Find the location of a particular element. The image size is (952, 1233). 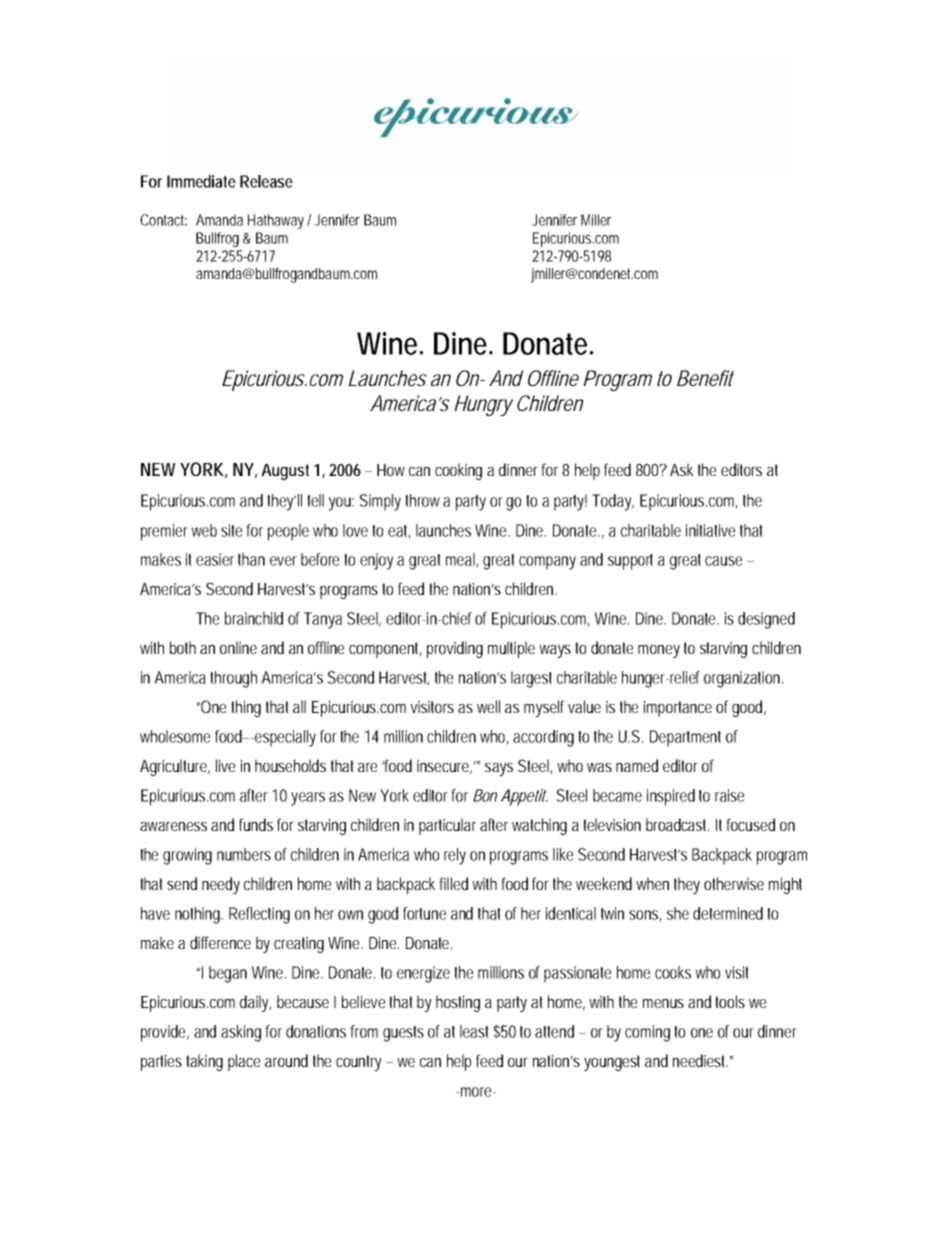

Hungry is located at coordinates (483, 405).
